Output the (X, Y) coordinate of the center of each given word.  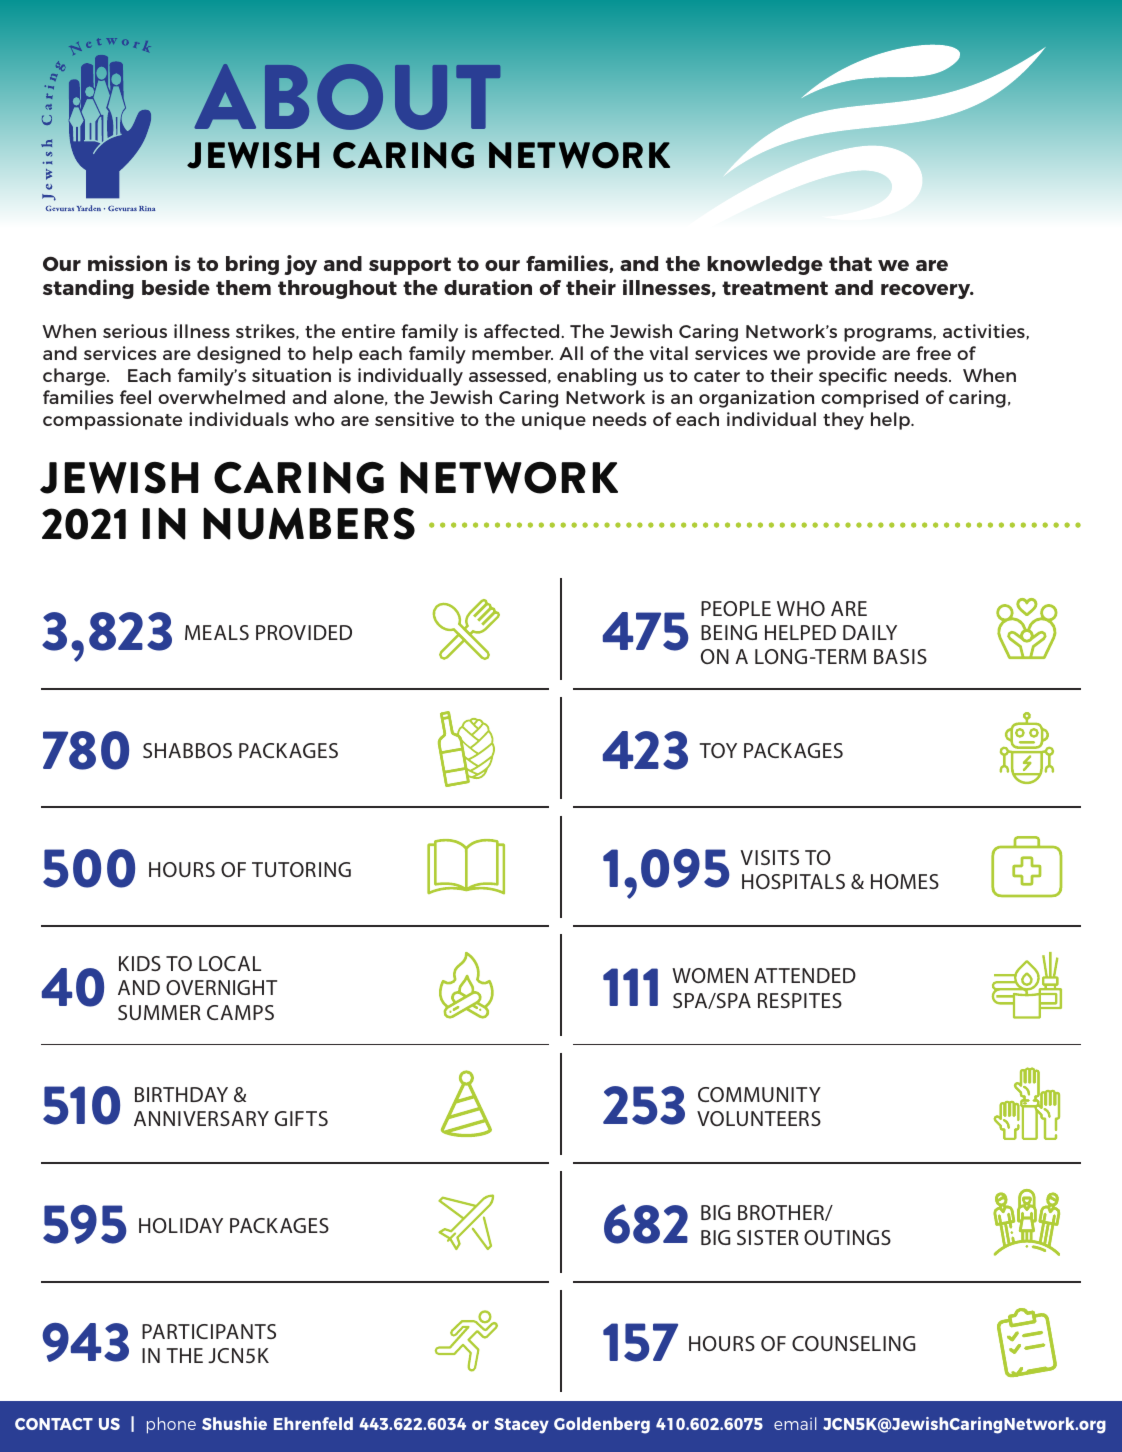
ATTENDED (805, 975)
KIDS (140, 963)
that (850, 263)
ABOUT (347, 97)
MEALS (217, 632)
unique (554, 421)
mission (127, 263)
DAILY (870, 632)
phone (171, 1425)
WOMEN (710, 975)
